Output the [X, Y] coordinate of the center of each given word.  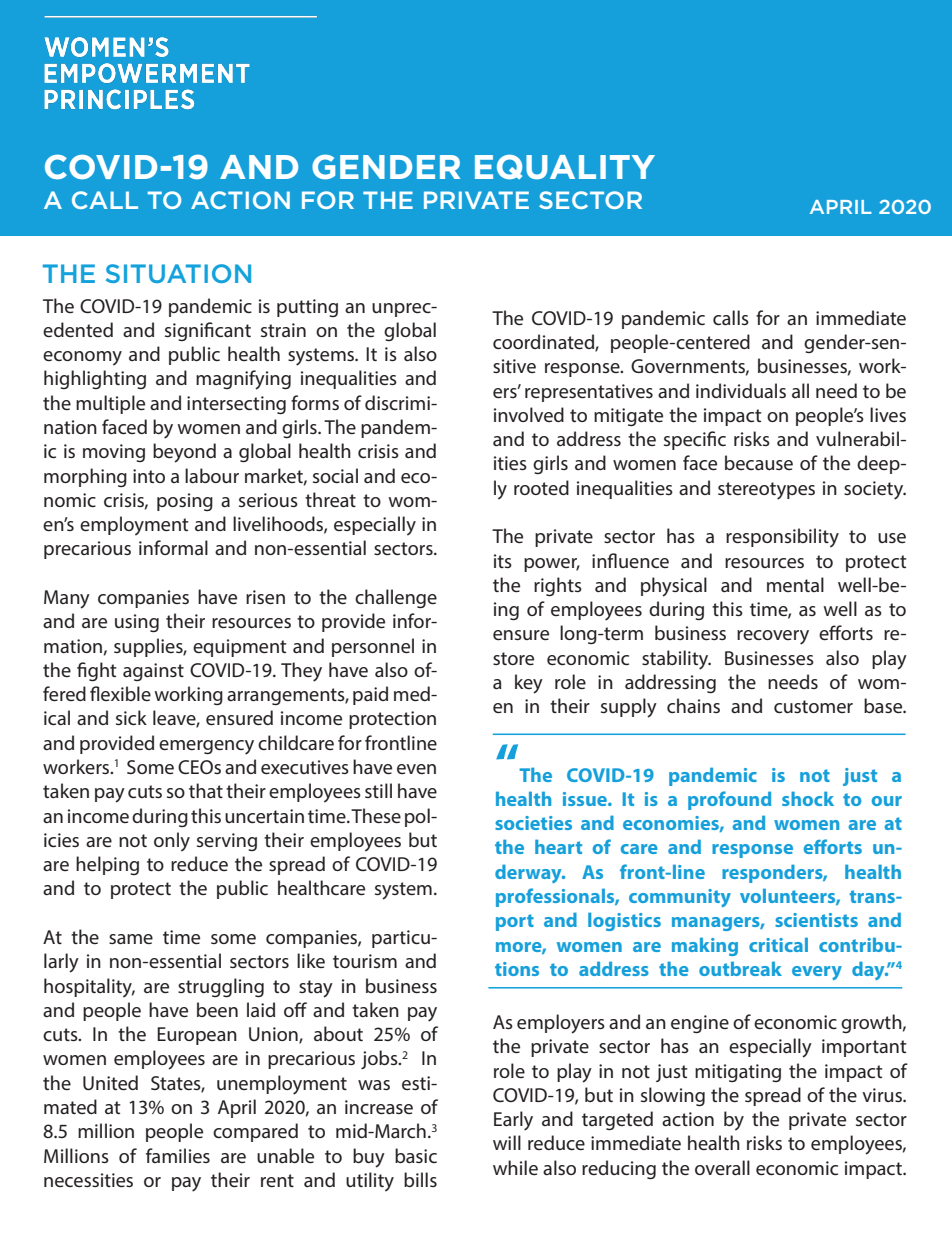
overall [722, 1167]
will [507, 1142]
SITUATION [178, 273]
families [178, 1155]
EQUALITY [565, 167]
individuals [741, 390]
